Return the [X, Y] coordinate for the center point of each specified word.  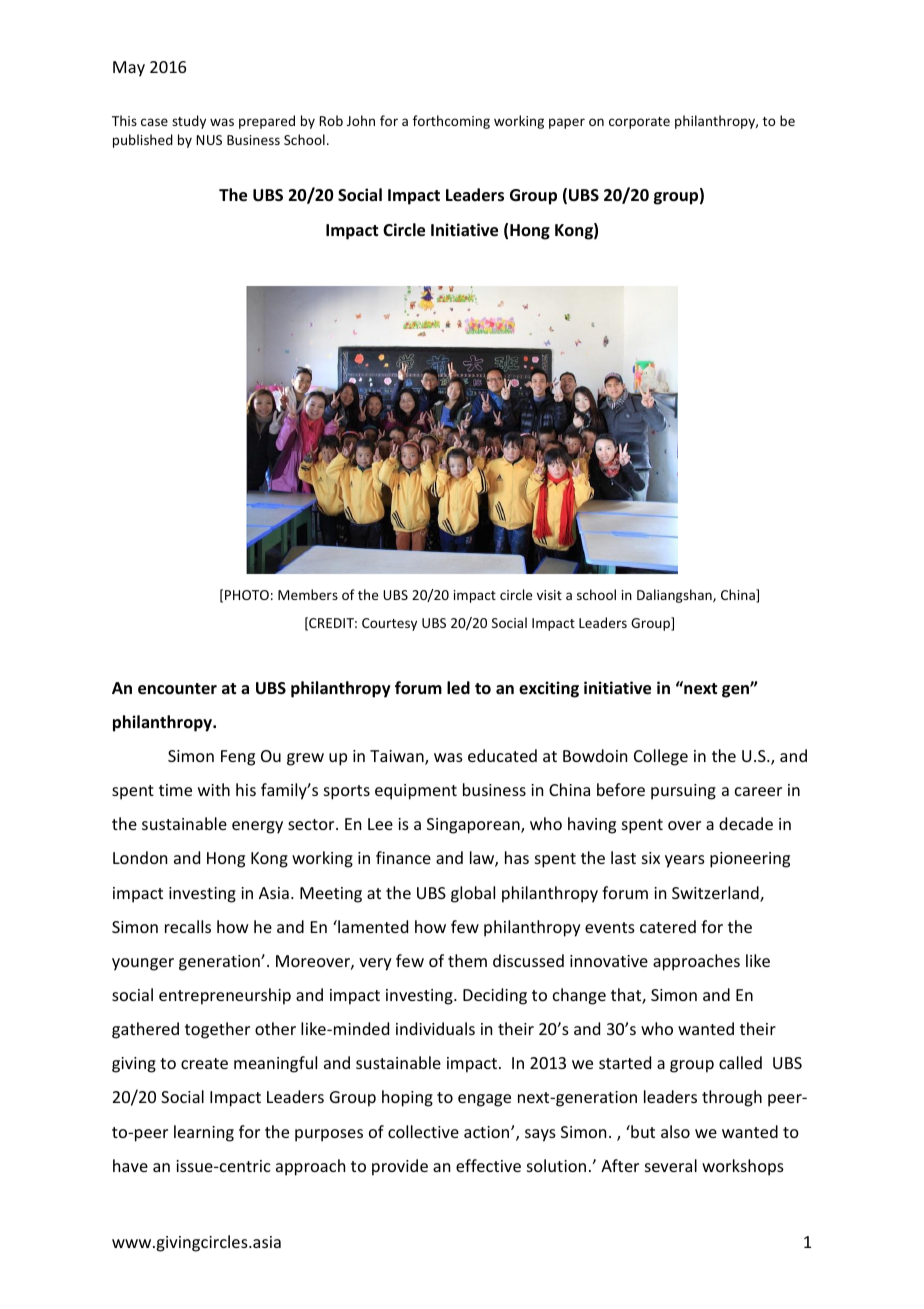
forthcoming [451, 122]
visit [549, 595]
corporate [639, 123]
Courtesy [389, 624]
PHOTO [247, 595]
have [130, 1165]
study [189, 122]
